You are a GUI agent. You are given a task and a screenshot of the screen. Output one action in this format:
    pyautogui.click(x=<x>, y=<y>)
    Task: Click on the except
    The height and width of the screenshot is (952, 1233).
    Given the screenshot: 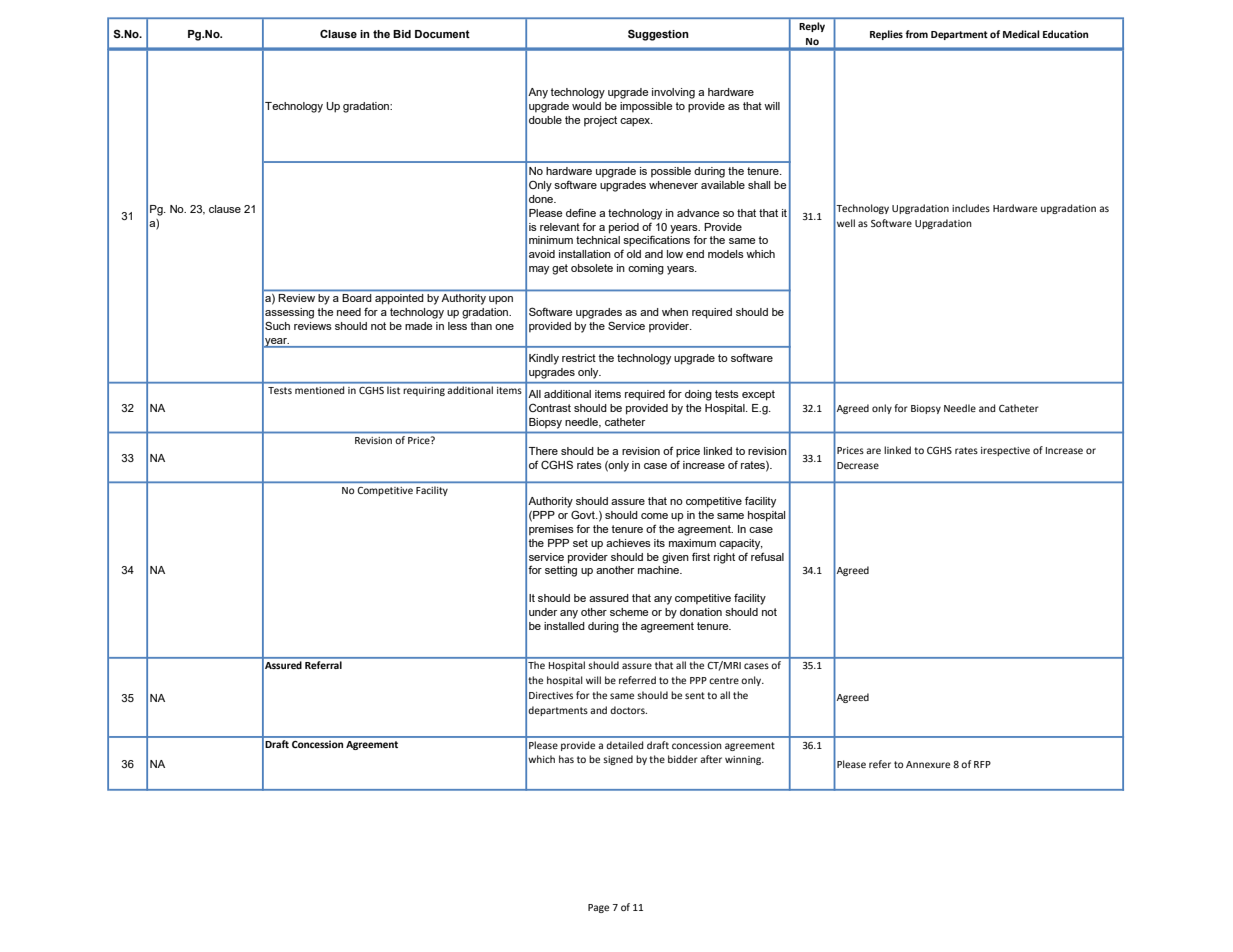 What is the action you would take?
    pyautogui.click(x=758, y=395)
